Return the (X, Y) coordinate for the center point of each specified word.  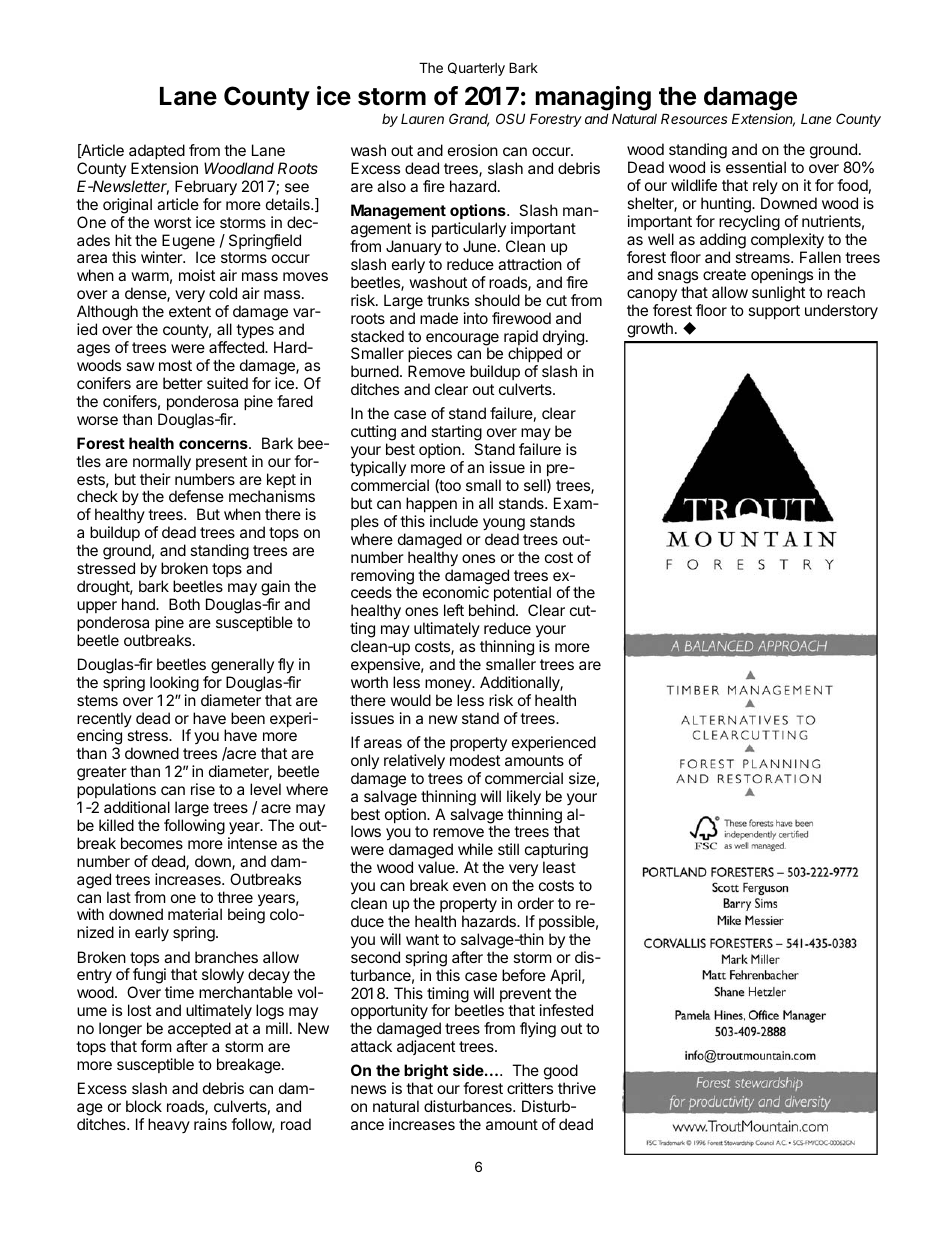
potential (522, 595)
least (559, 867)
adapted (157, 151)
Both (184, 604)
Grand (469, 120)
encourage (462, 340)
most (175, 365)
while (475, 849)
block (144, 1106)
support (774, 312)
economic (456, 592)
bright (426, 1073)
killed (116, 825)
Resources (694, 118)
